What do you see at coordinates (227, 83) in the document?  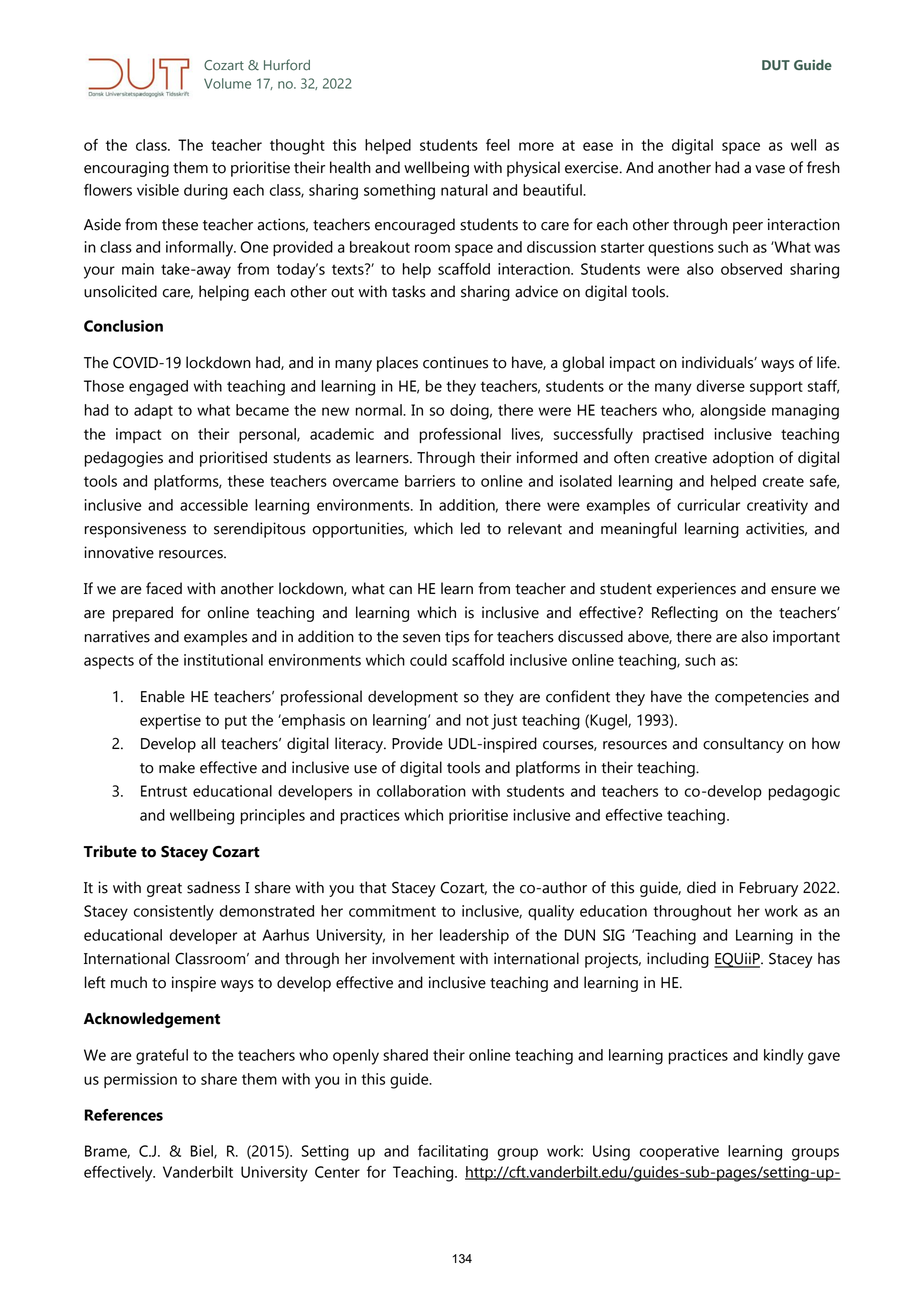 I see `Volume` at bounding box center [227, 83].
